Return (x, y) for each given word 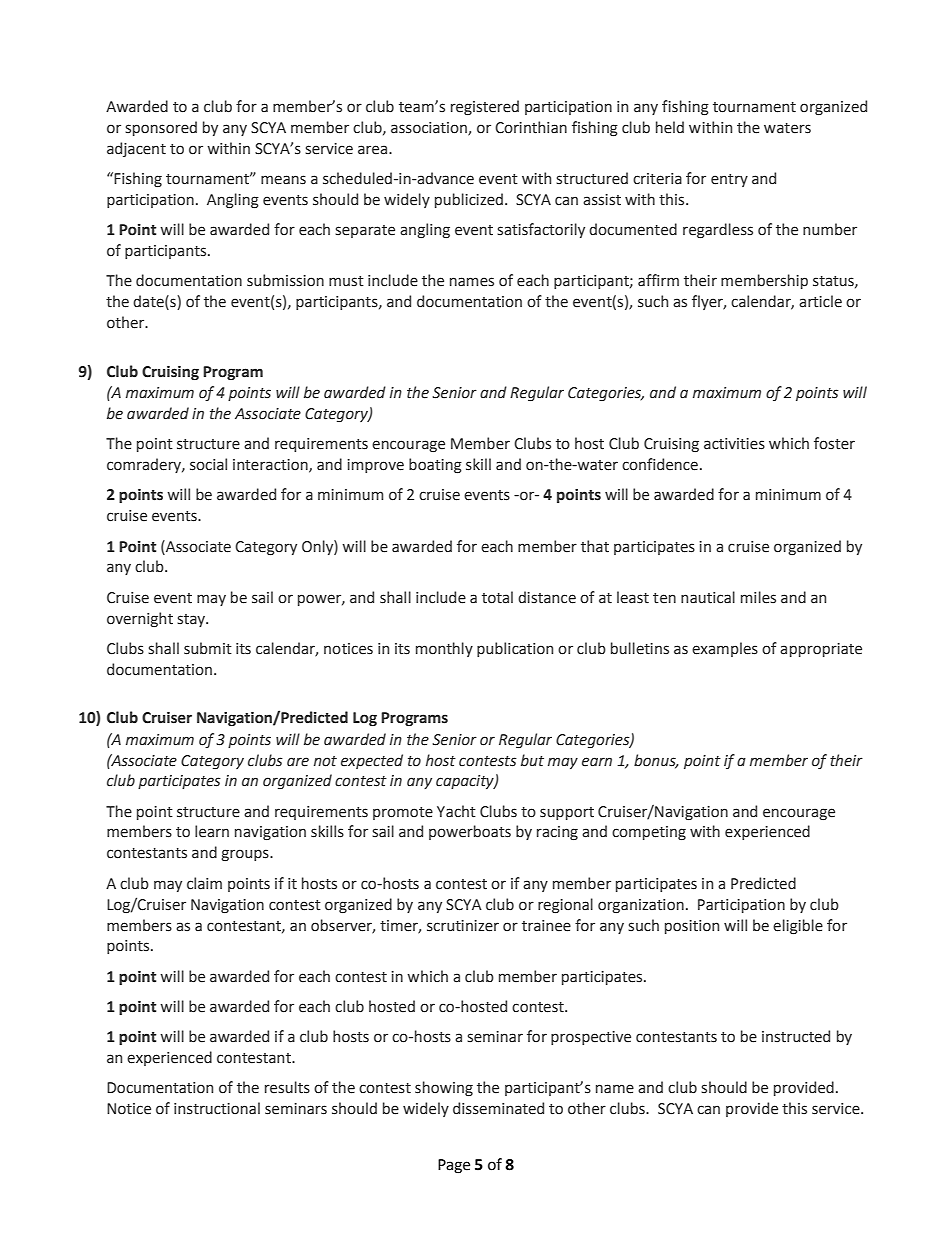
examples (725, 649)
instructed (796, 1036)
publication (515, 649)
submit (208, 648)
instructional (217, 1108)
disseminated (498, 1108)
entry (729, 180)
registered (485, 107)
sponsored (161, 128)
